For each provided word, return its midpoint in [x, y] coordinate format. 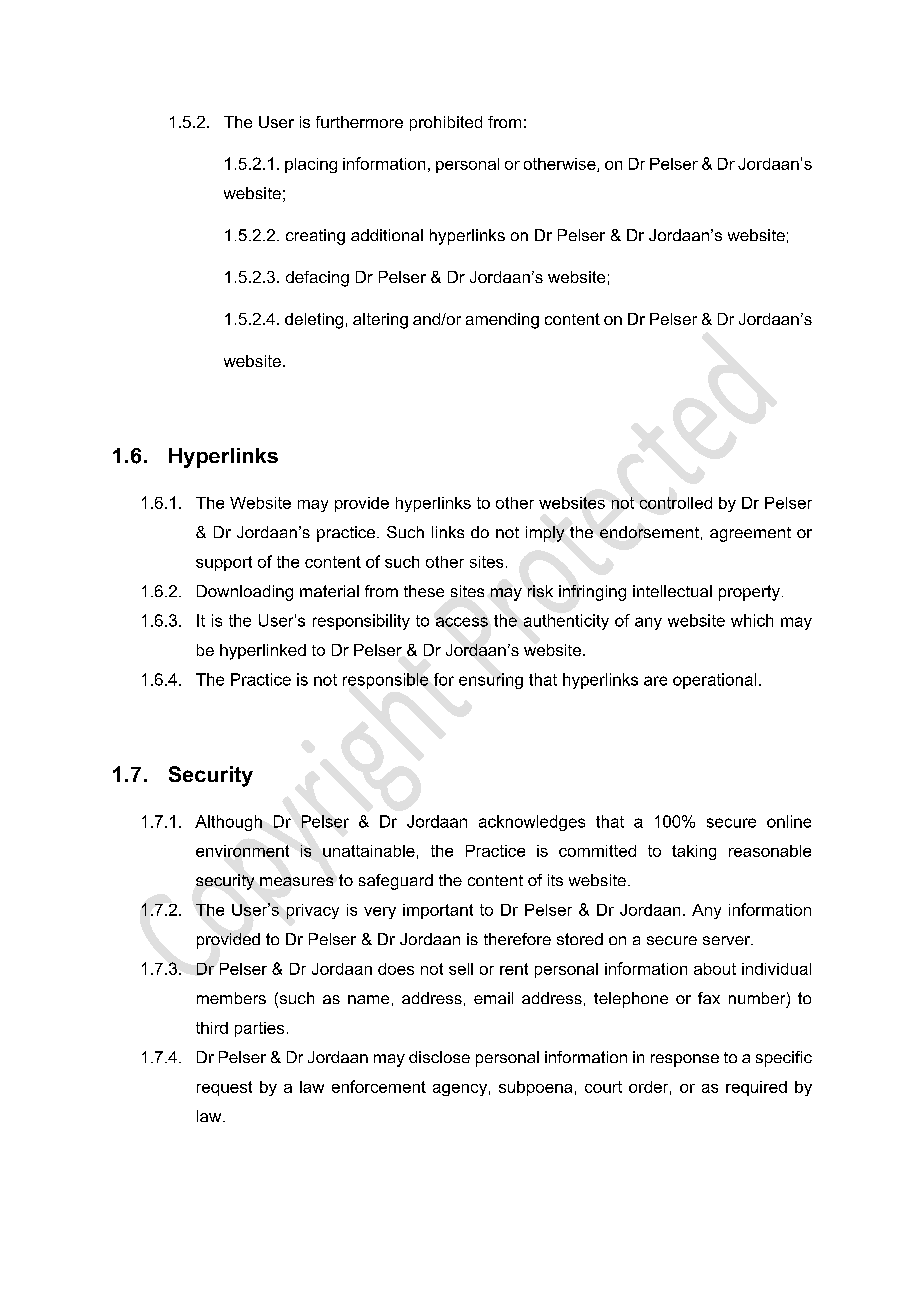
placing [311, 165]
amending [502, 321]
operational [714, 681]
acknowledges [532, 823]
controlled [676, 503]
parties [259, 1029]
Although [228, 823]
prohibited [446, 123]
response [685, 1060]
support [224, 563]
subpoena [535, 1088]
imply [545, 534]
